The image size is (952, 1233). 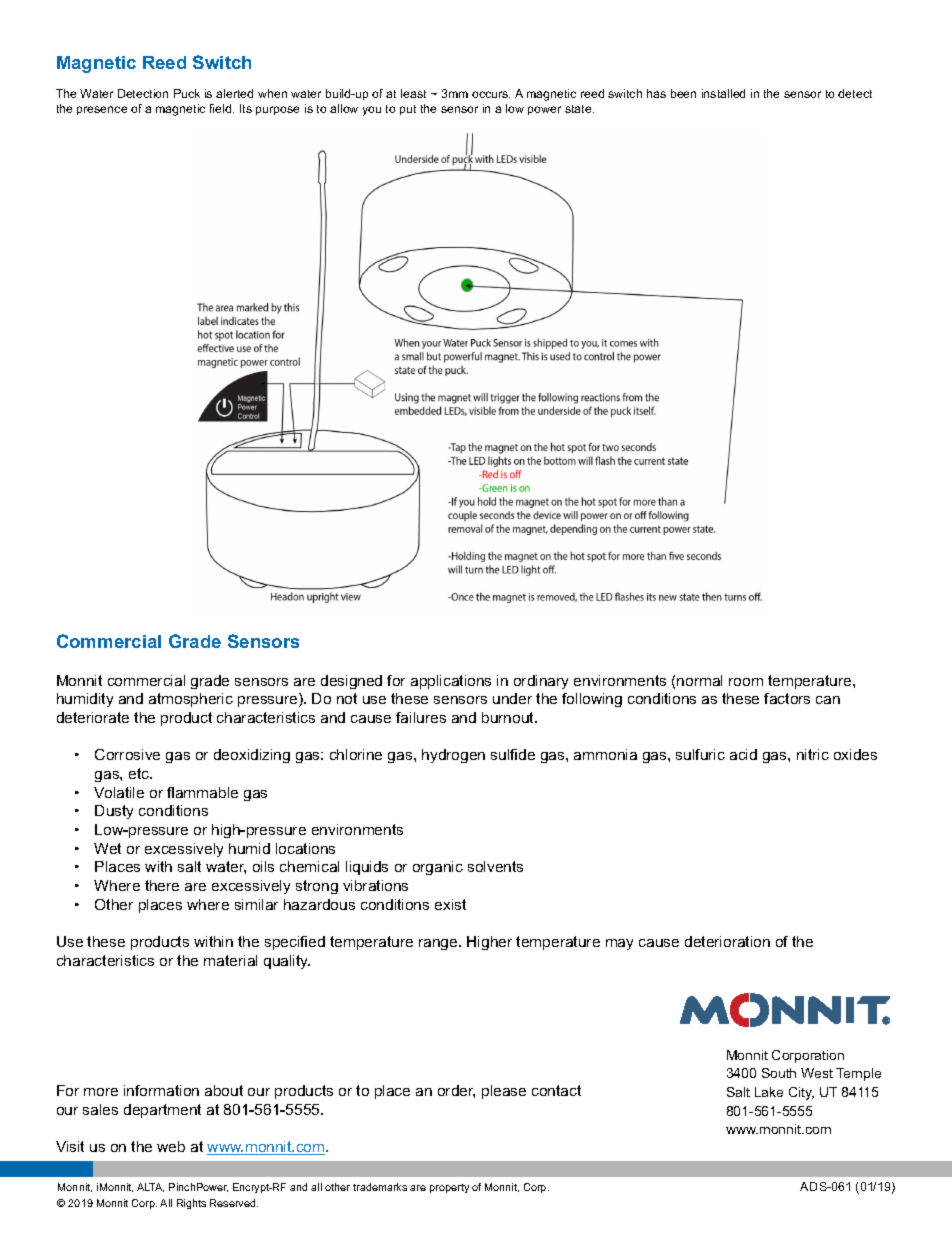 I want to click on atmospheric, so click(x=191, y=700).
